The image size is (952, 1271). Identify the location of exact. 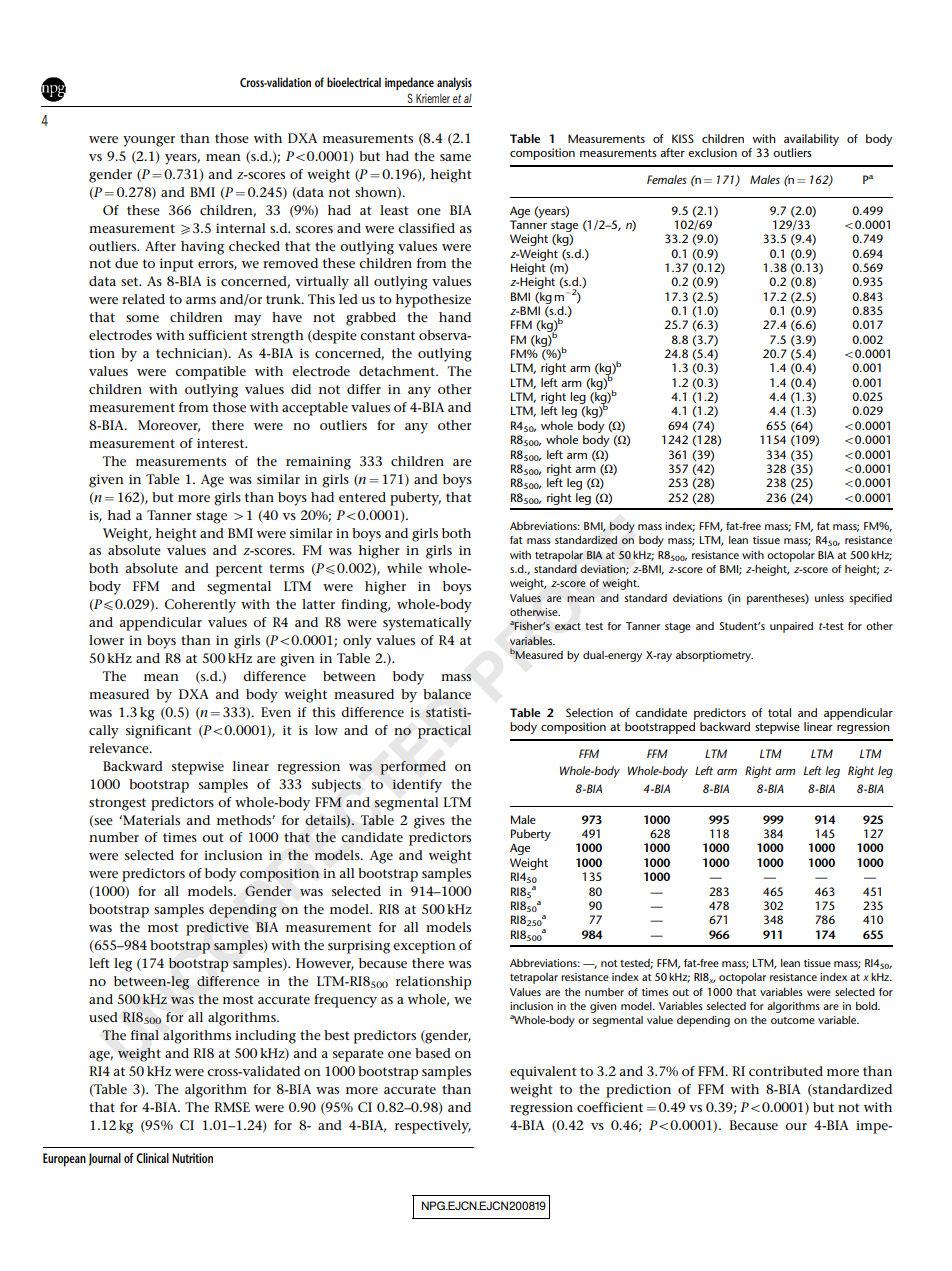
(568, 626).
